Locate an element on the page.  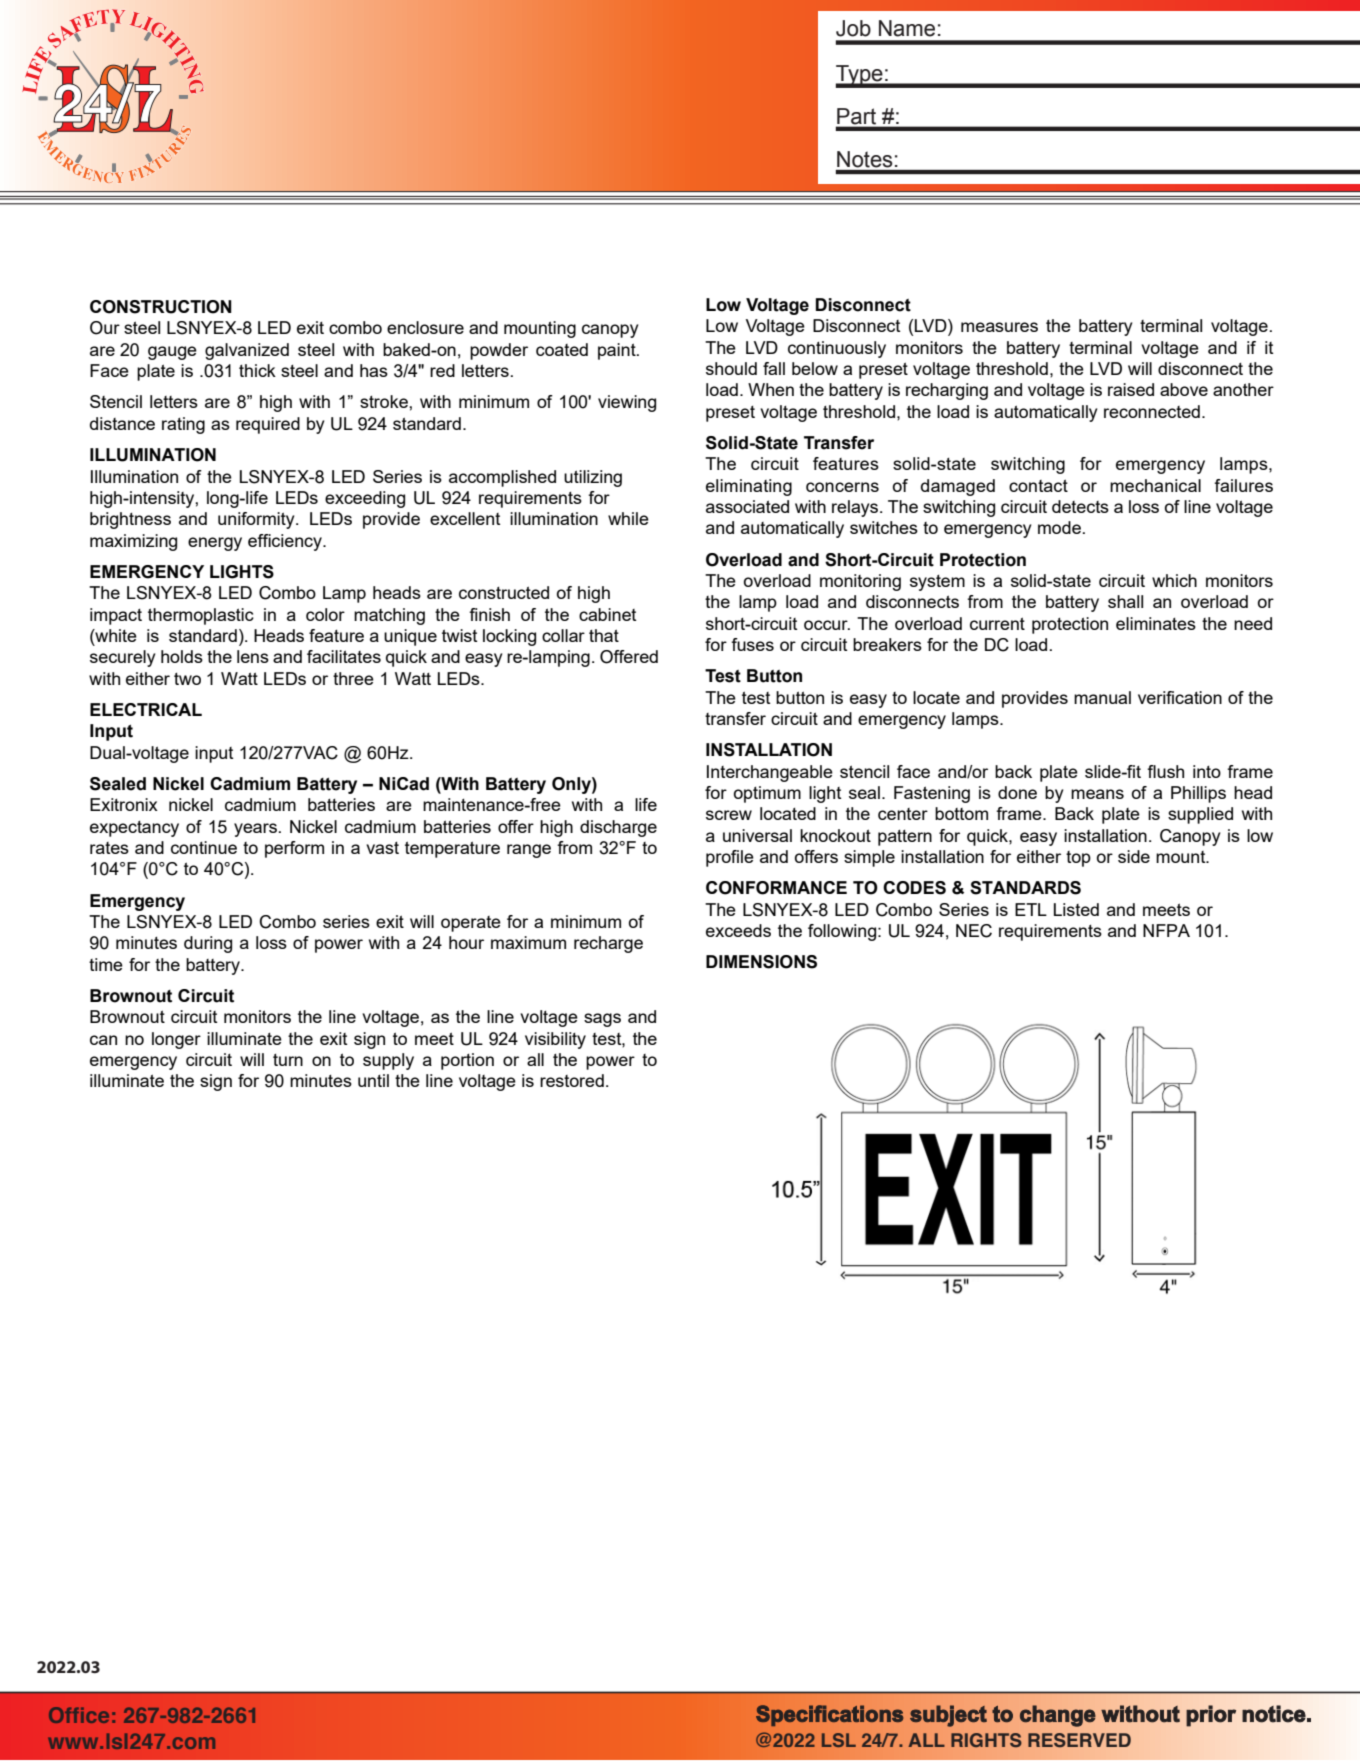
uniformity is located at coordinates (257, 520).
